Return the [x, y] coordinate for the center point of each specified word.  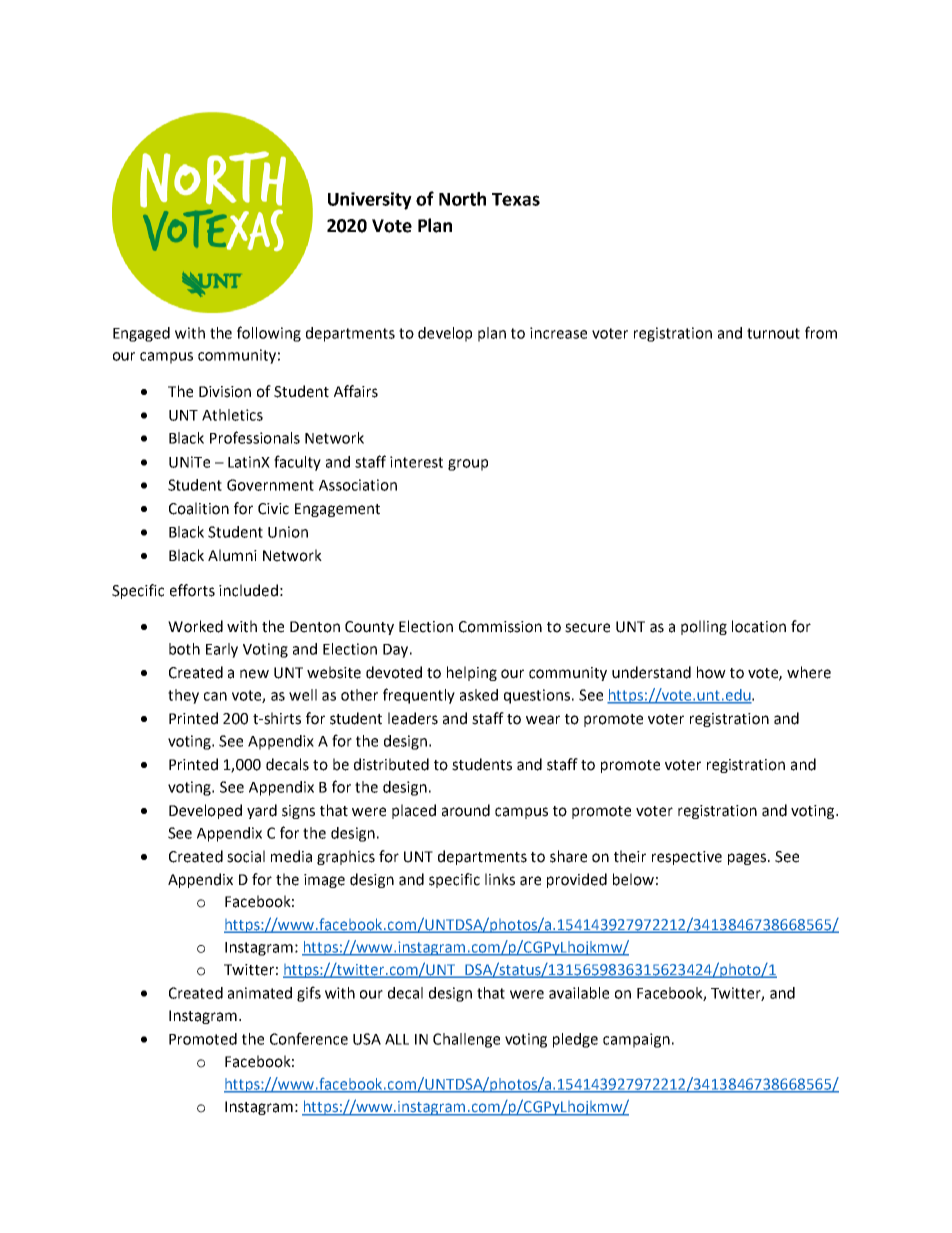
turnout [773, 333]
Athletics [232, 415]
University [370, 201]
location [759, 626]
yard [262, 811]
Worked [195, 626]
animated [260, 993]
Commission [500, 627]
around [466, 810]
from [821, 332]
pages [748, 859]
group [468, 465]
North [462, 199]
